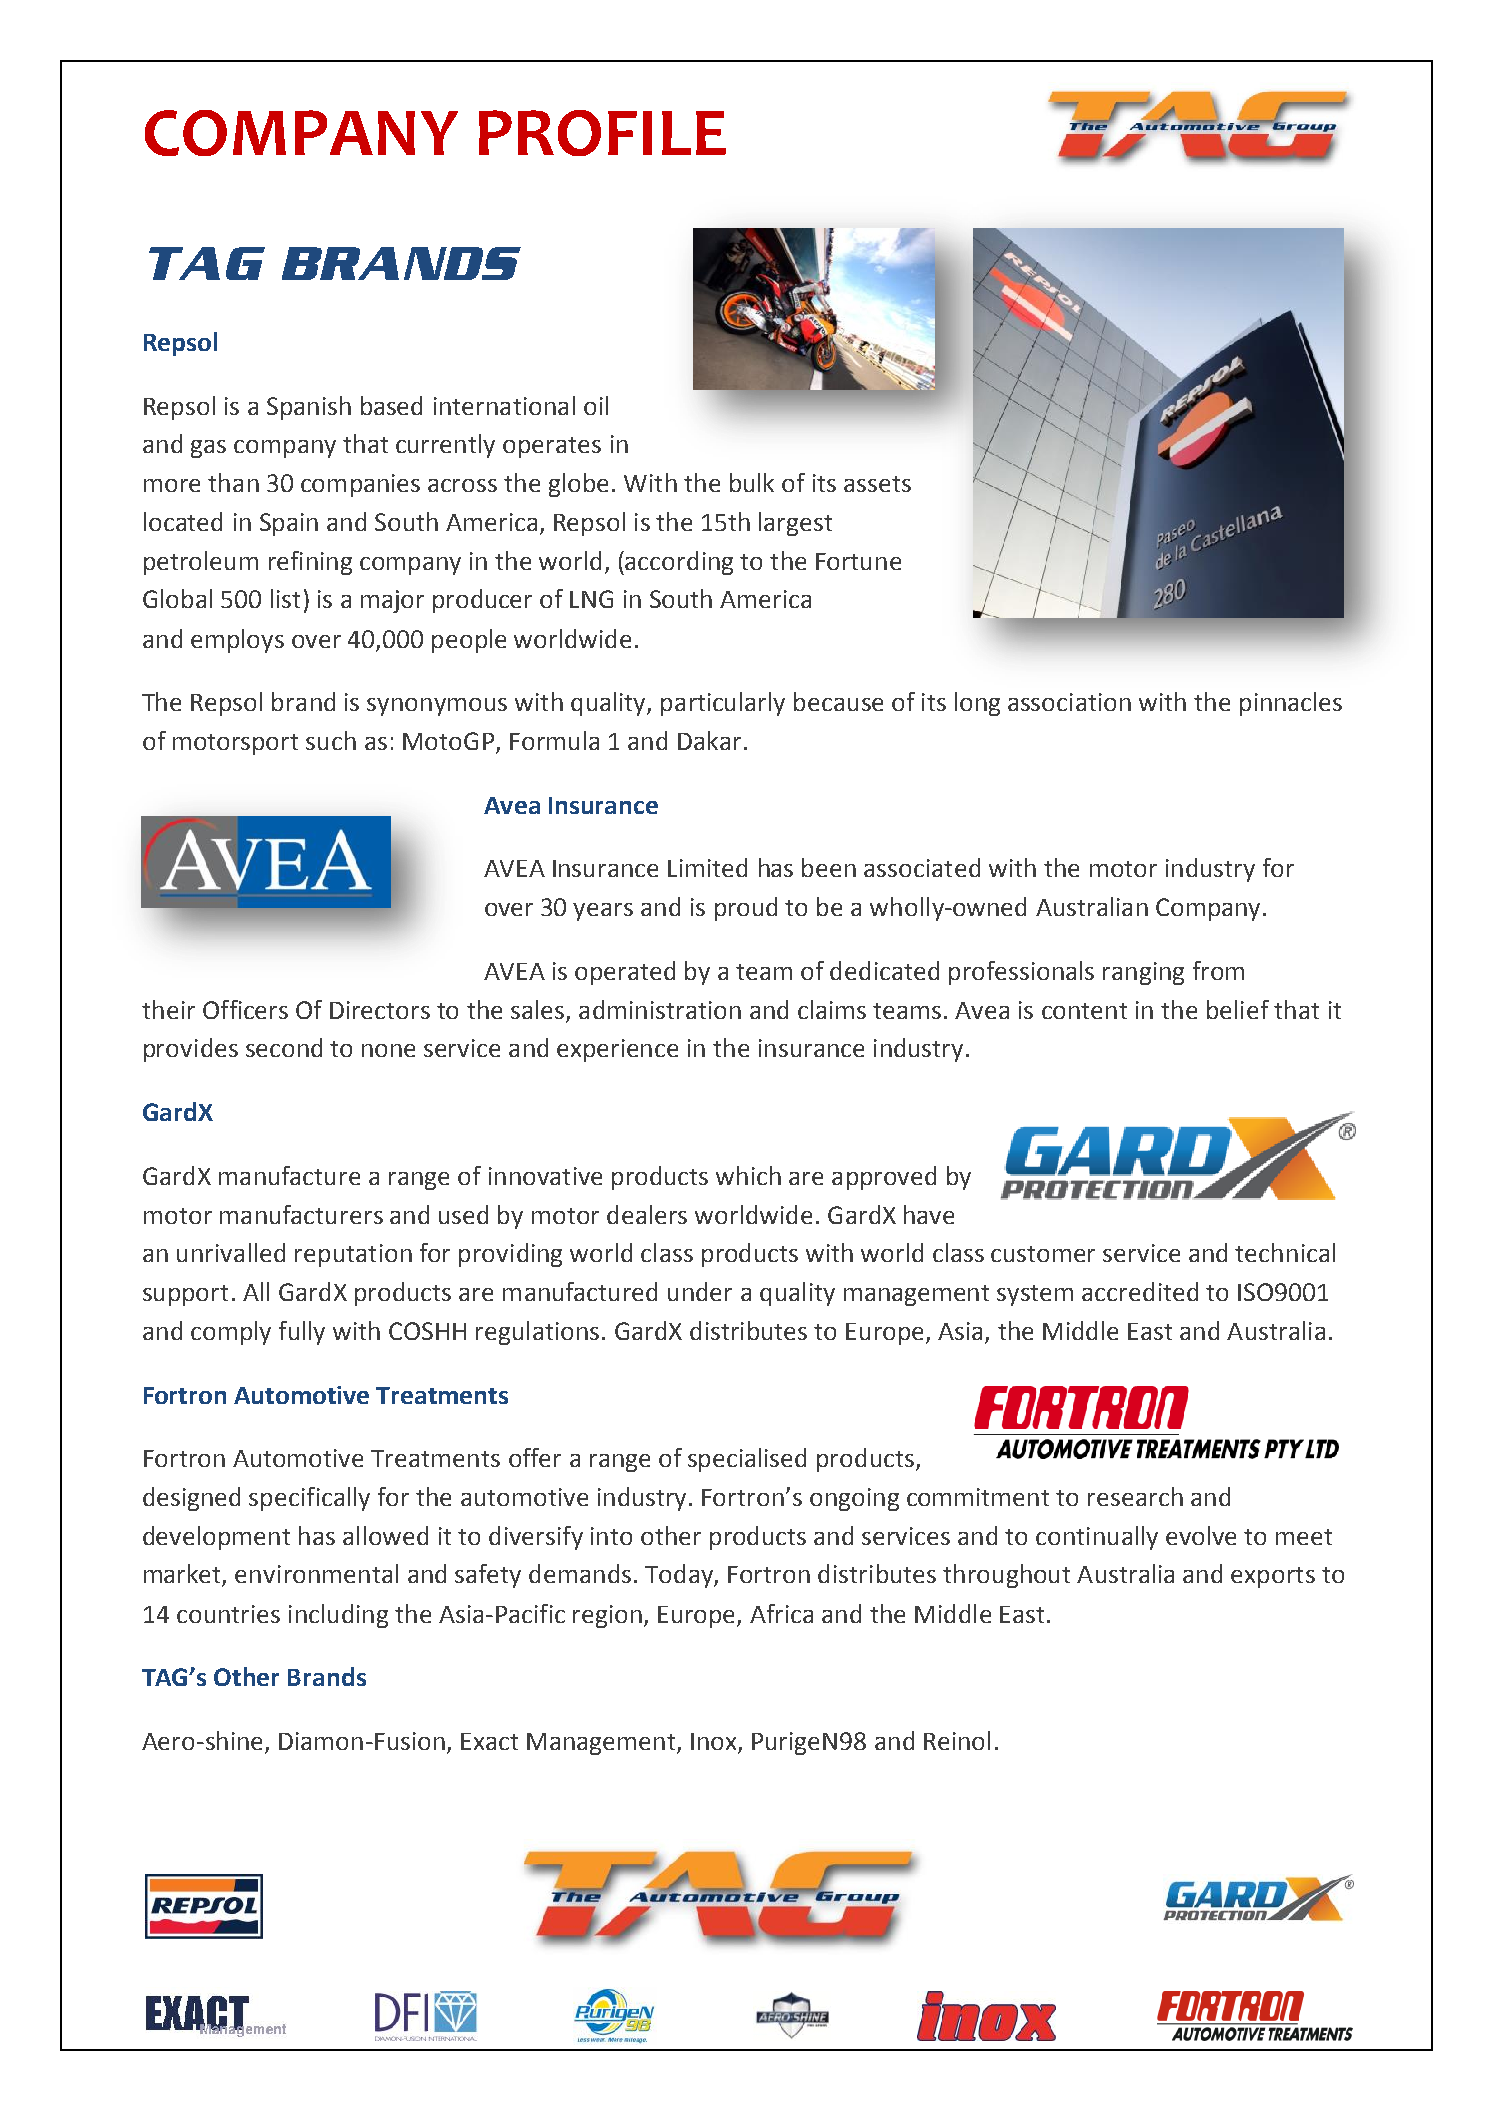 This screenshot has height=2111, width=1492. I want to click on association, so click(1069, 702).
